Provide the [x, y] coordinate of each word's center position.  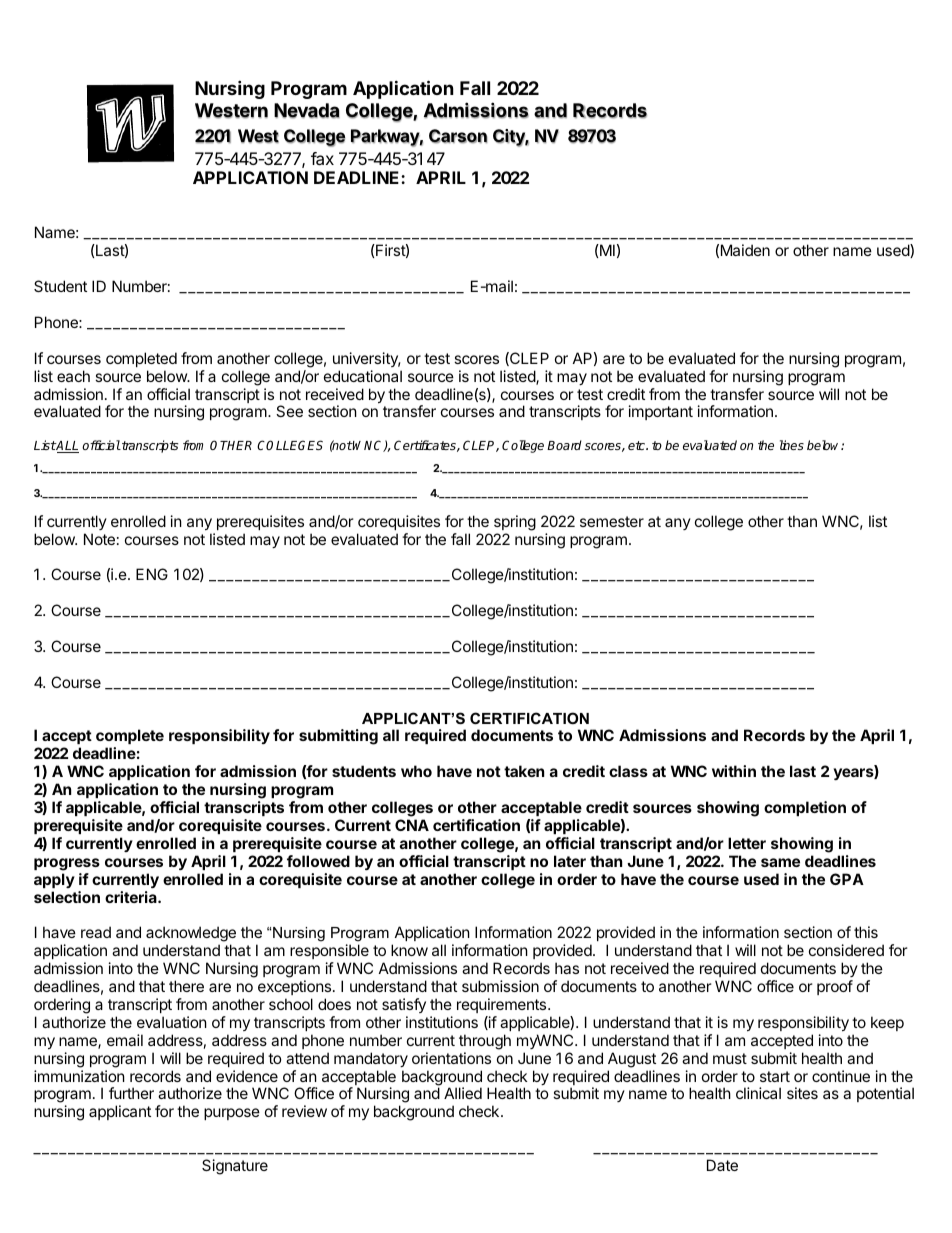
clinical [758, 1093]
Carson [458, 136]
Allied [463, 1093]
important [661, 412]
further [131, 1093]
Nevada [307, 111]
